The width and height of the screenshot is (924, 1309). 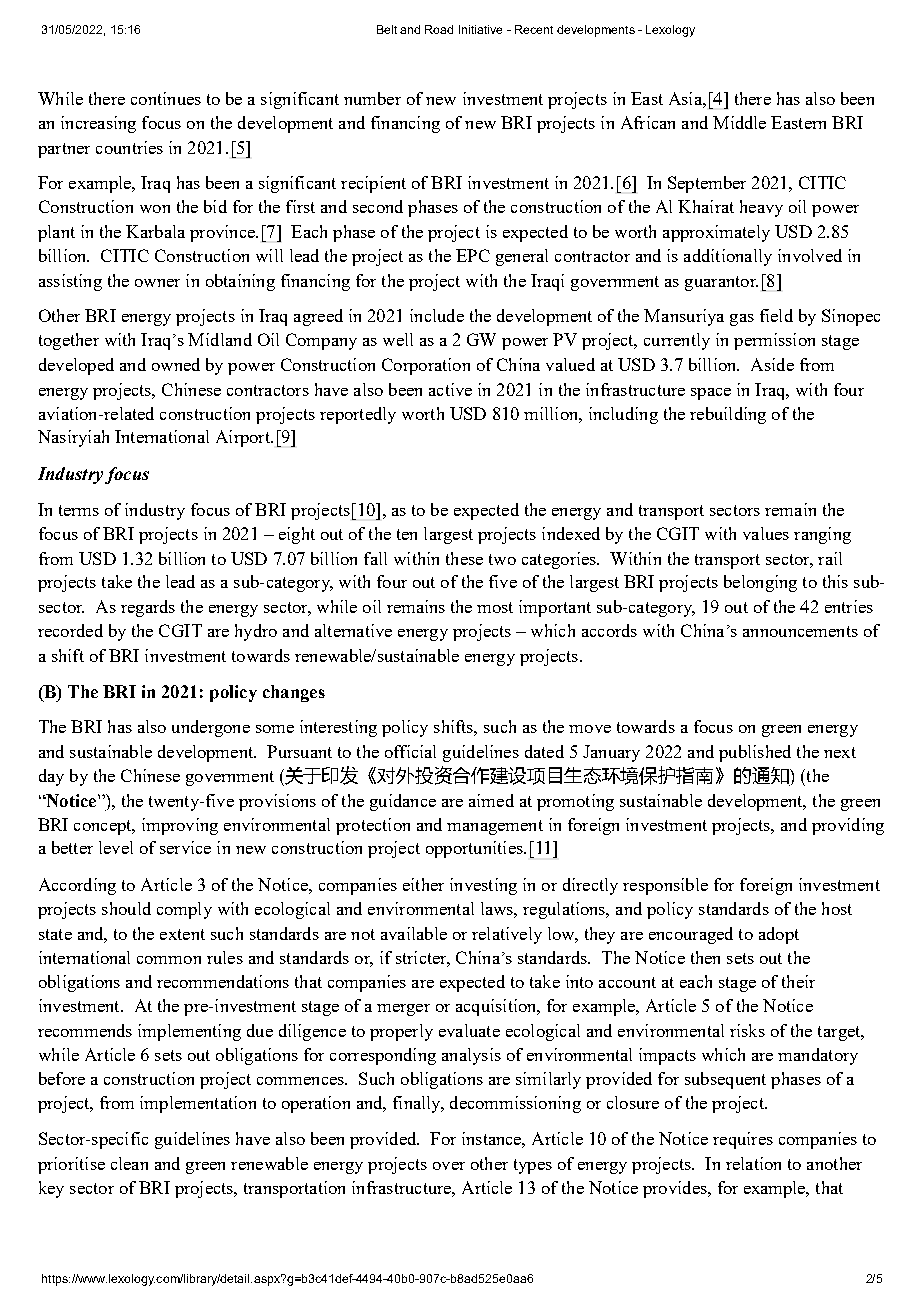 What do you see at coordinates (166, 98) in the screenshot?
I see `continues` at bounding box center [166, 98].
